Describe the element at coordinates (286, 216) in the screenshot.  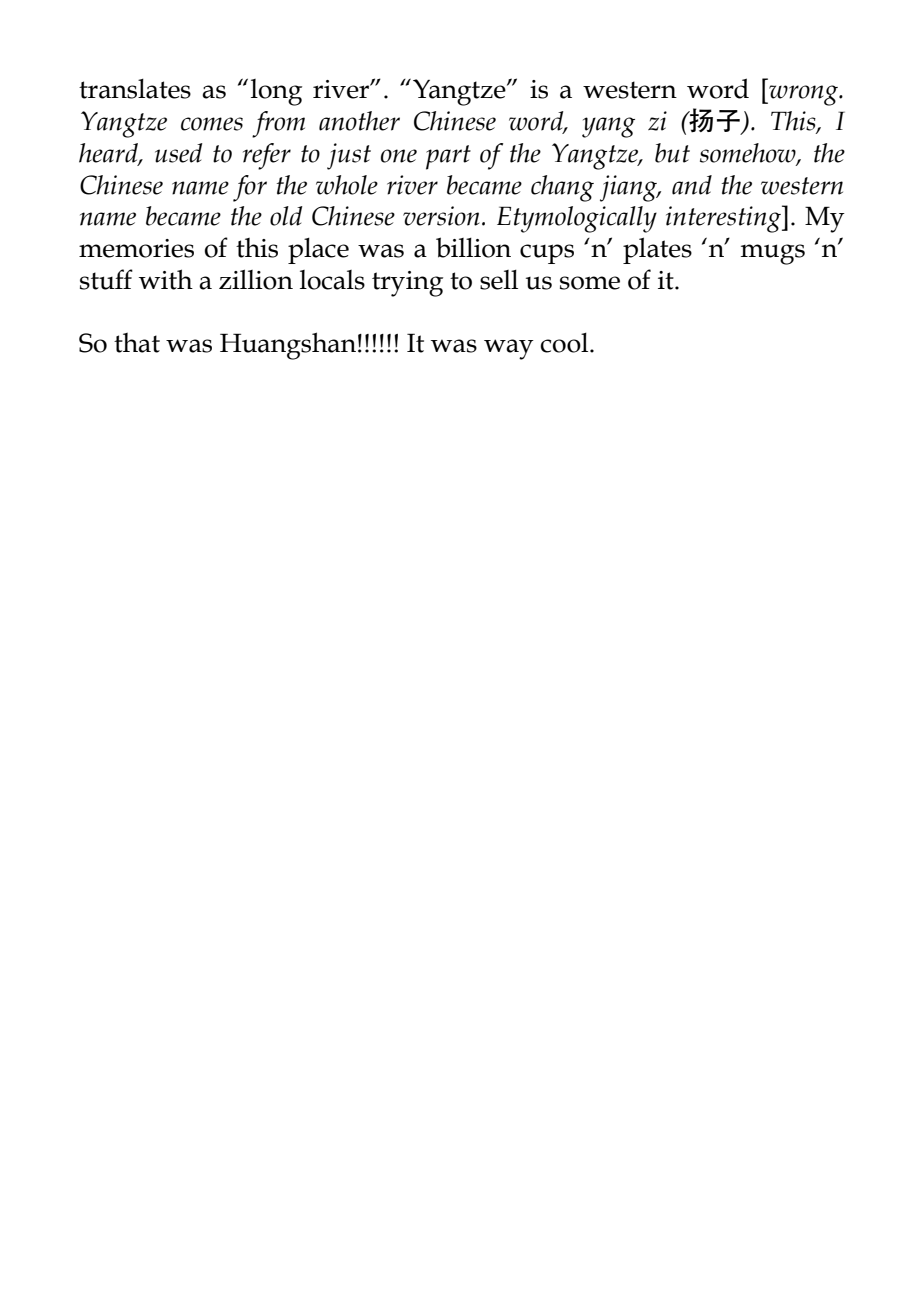
I see `old` at that location.
